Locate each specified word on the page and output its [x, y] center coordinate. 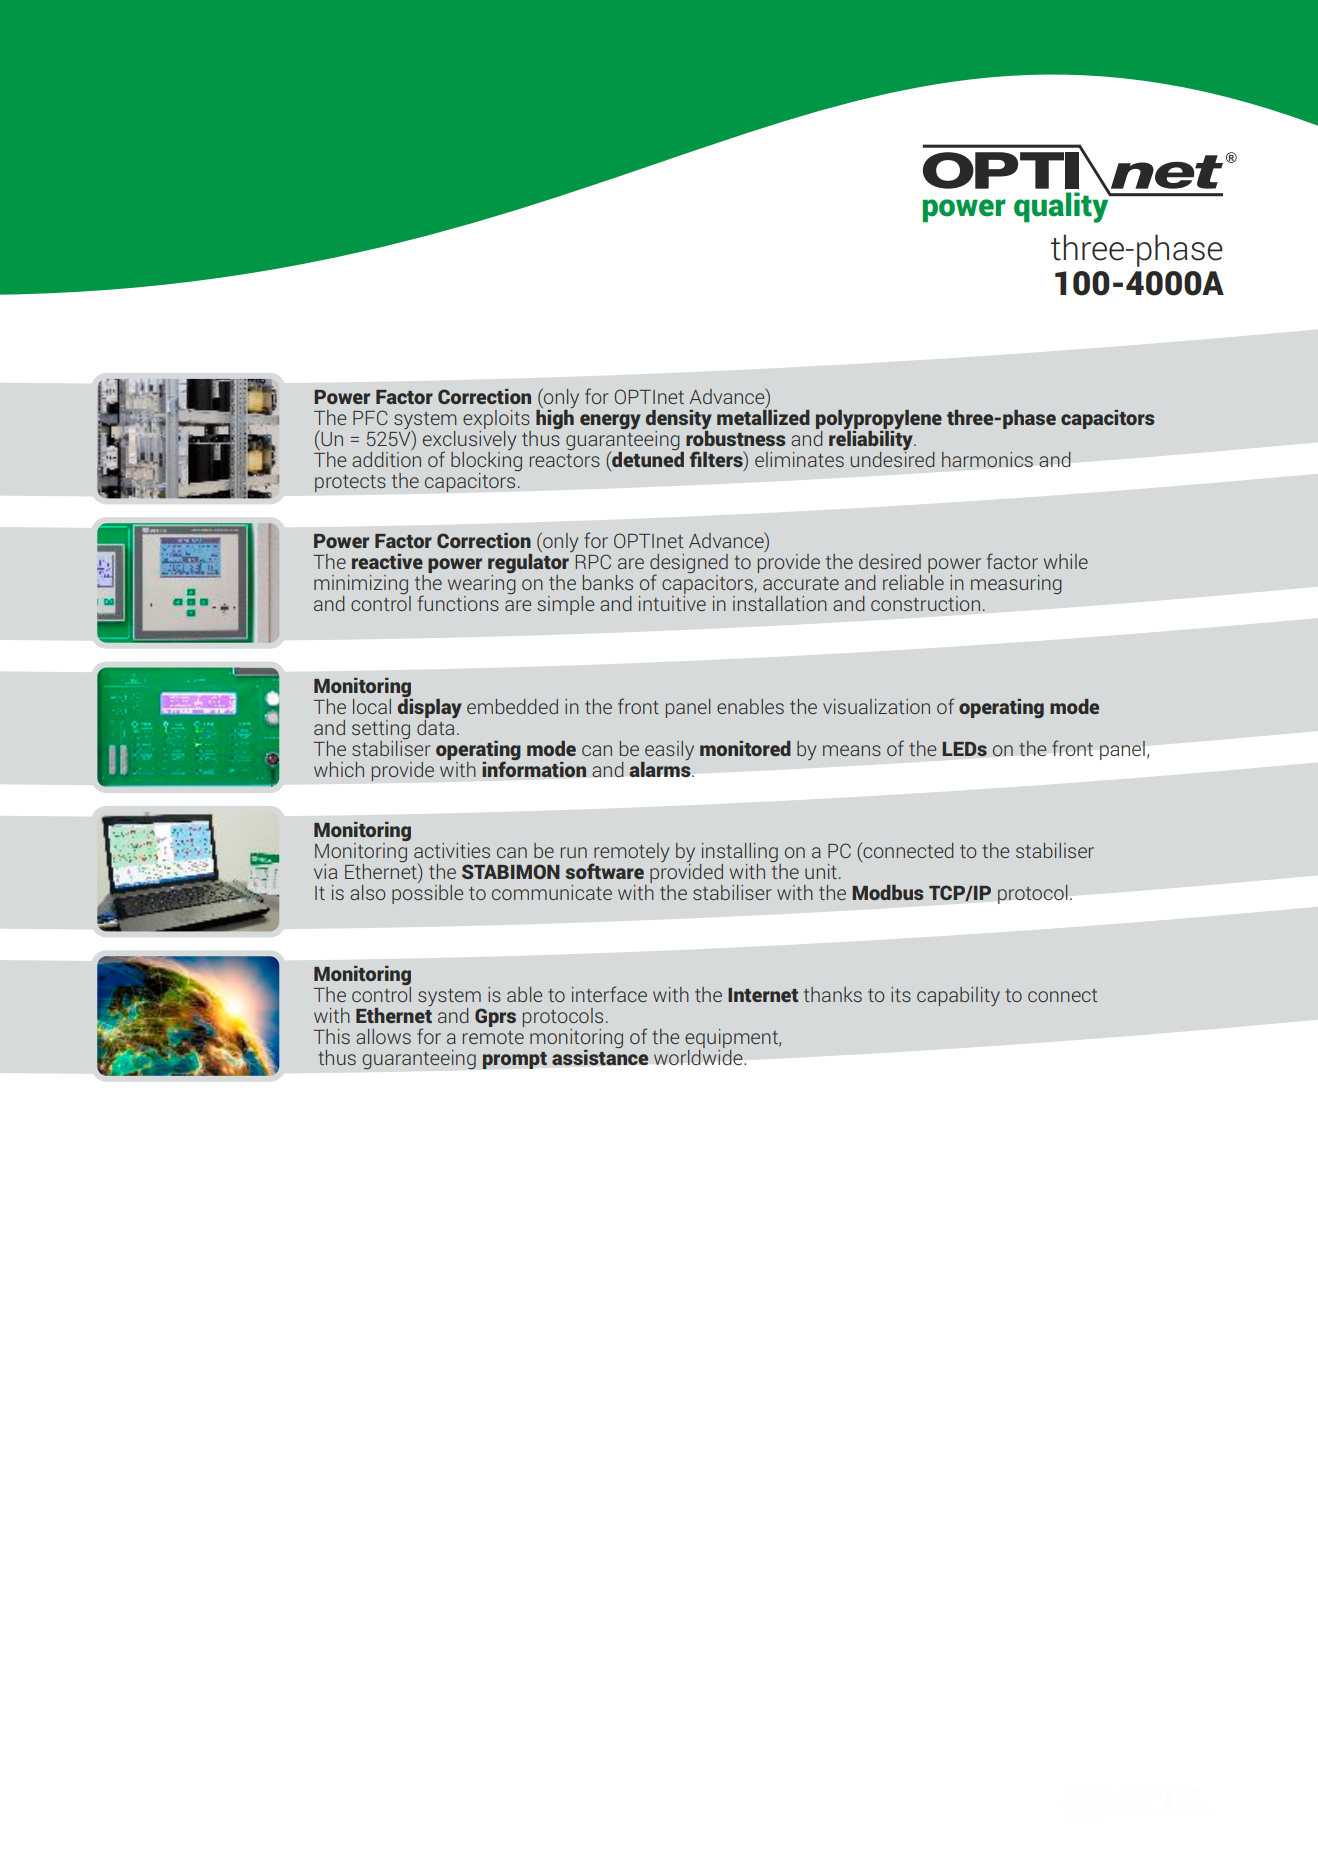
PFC [370, 417]
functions [458, 603]
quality [1062, 206]
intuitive [672, 602]
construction [925, 603]
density [679, 419]
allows [383, 1036]
